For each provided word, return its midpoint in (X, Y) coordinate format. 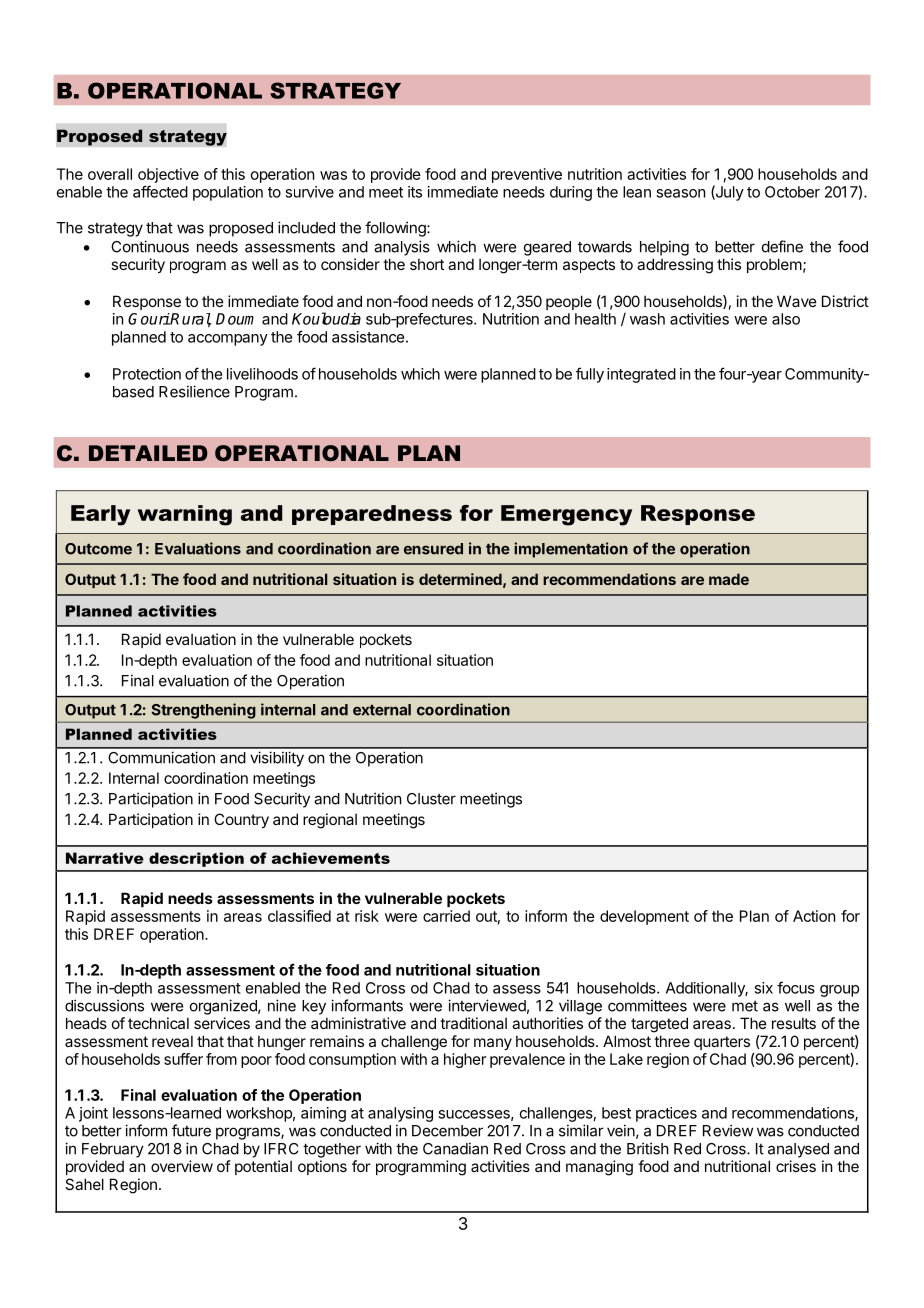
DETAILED (148, 453)
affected (160, 191)
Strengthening (203, 711)
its (415, 192)
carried (446, 916)
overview (182, 1166)
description (196, 859)
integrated (641, 375)
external (382, 710)
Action (814, 916)
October (792, 192)
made (729, 579)
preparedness (372, 515)
